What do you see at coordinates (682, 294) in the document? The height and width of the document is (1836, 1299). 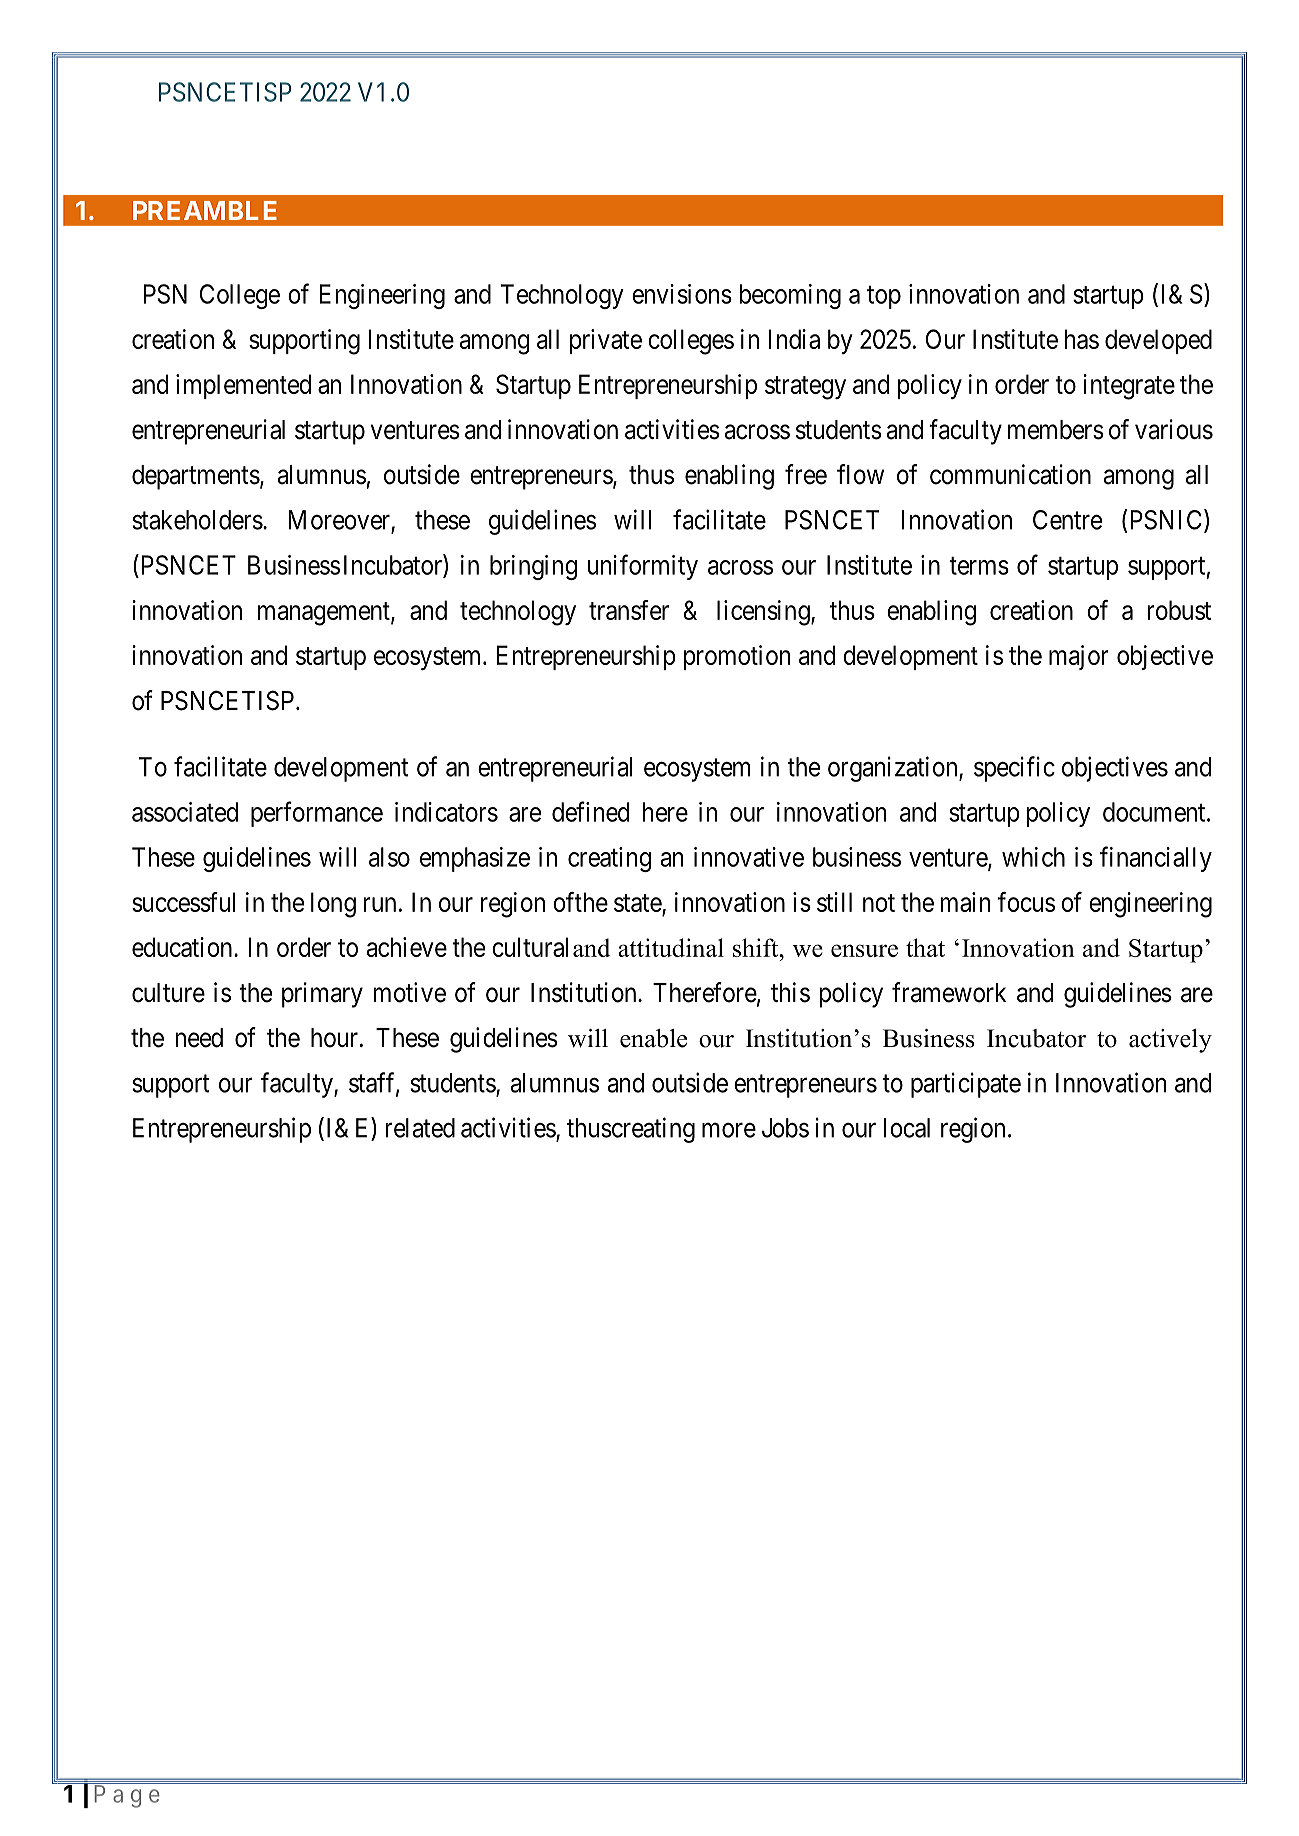 I see `envisions` at bounding box center [682, 294].
